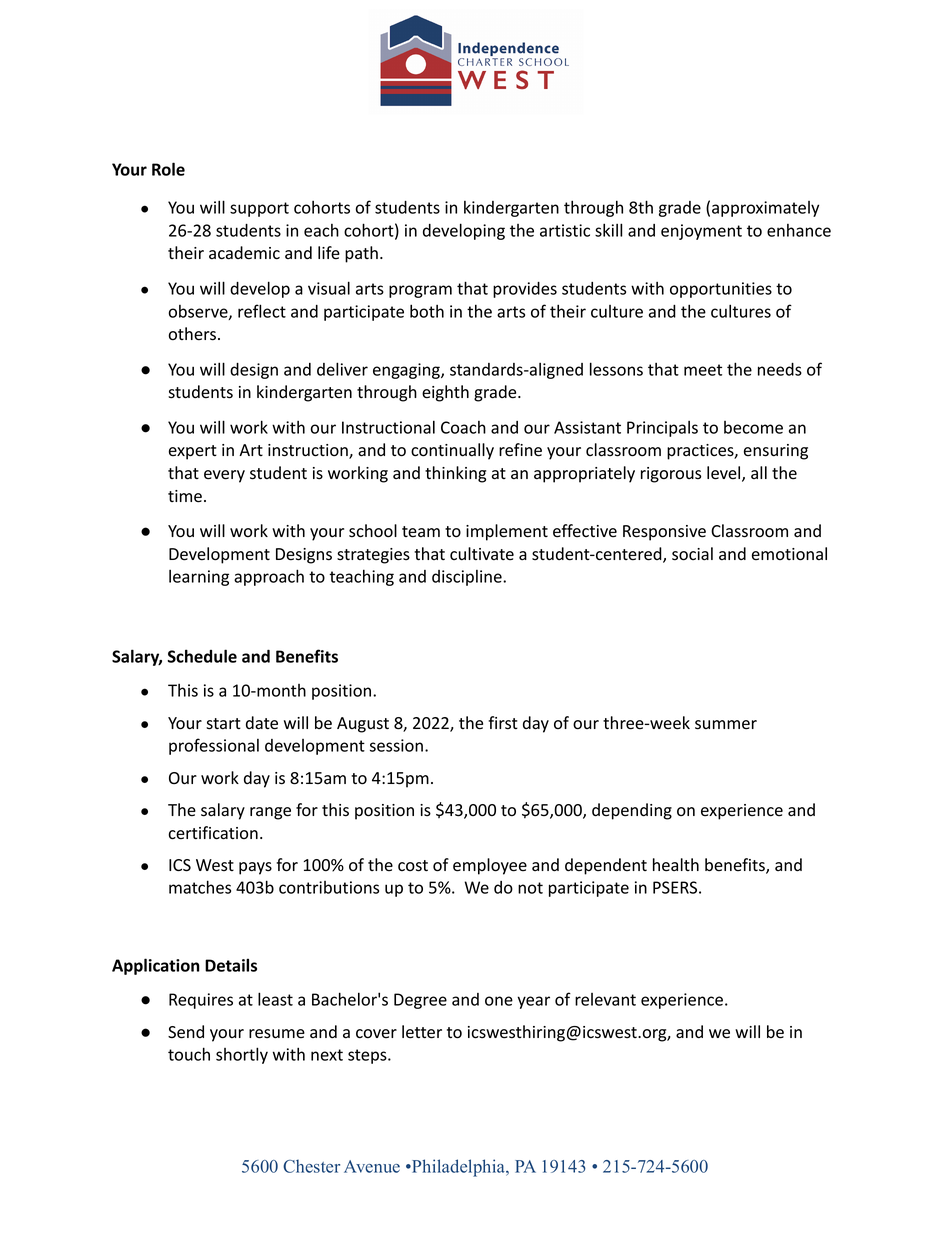 This screenshot has width=952, height=1233. I want to click on support, so click(259, 209).
